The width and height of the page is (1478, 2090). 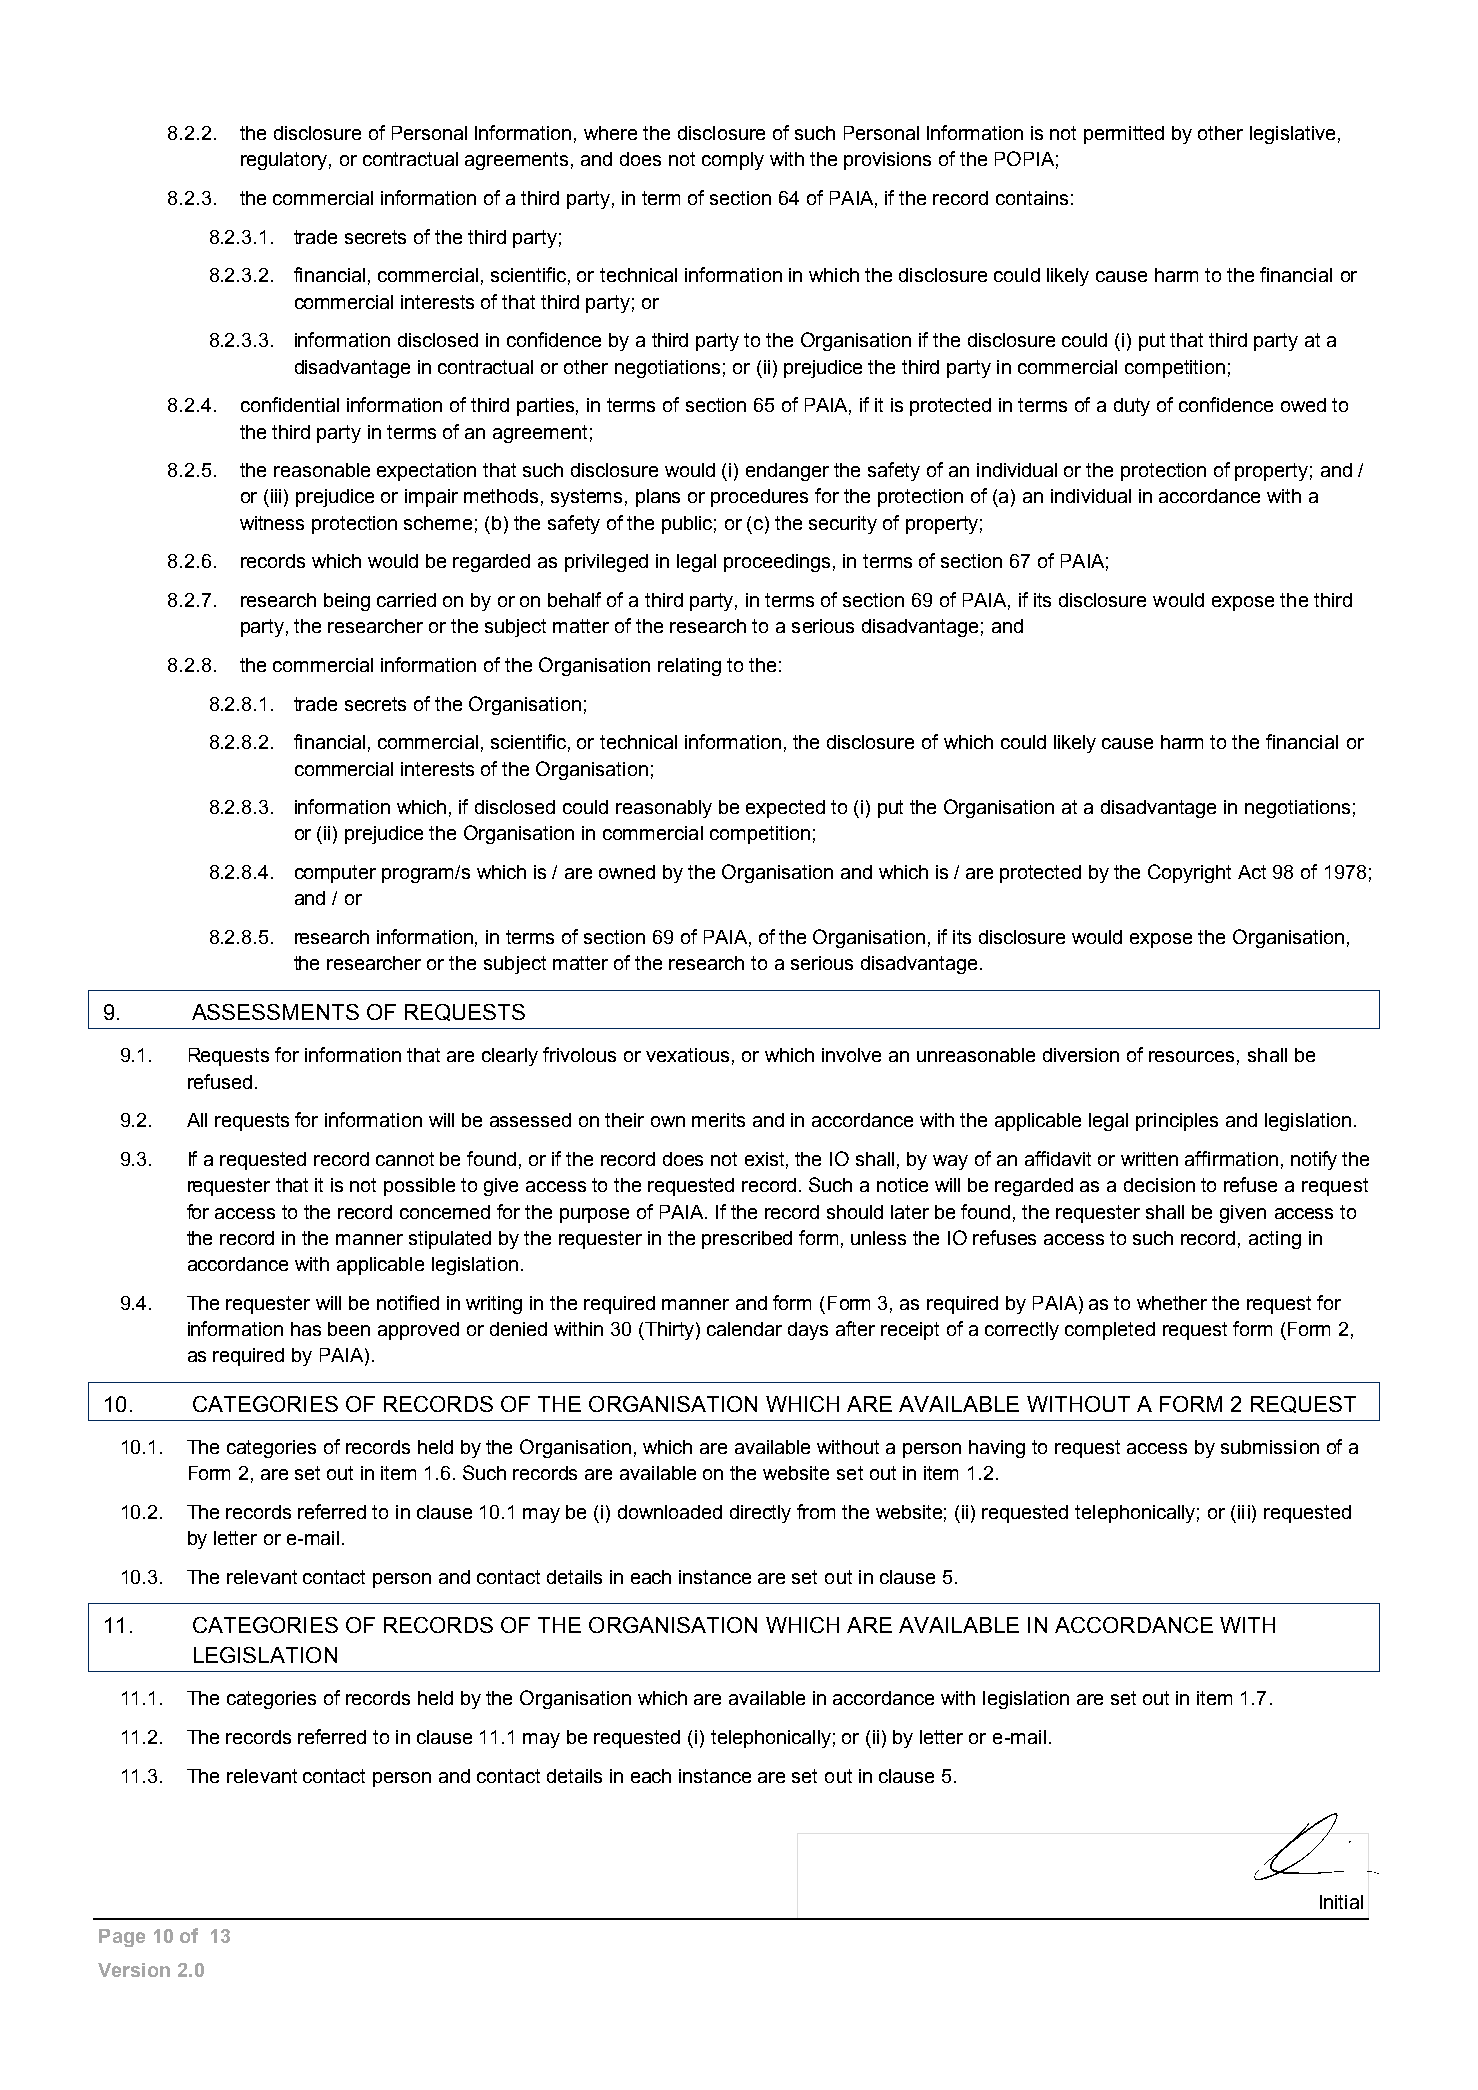 What do you see at coordinates (1132, 407) in the page?
I see `duty` at bounding box center [1132, 407].
